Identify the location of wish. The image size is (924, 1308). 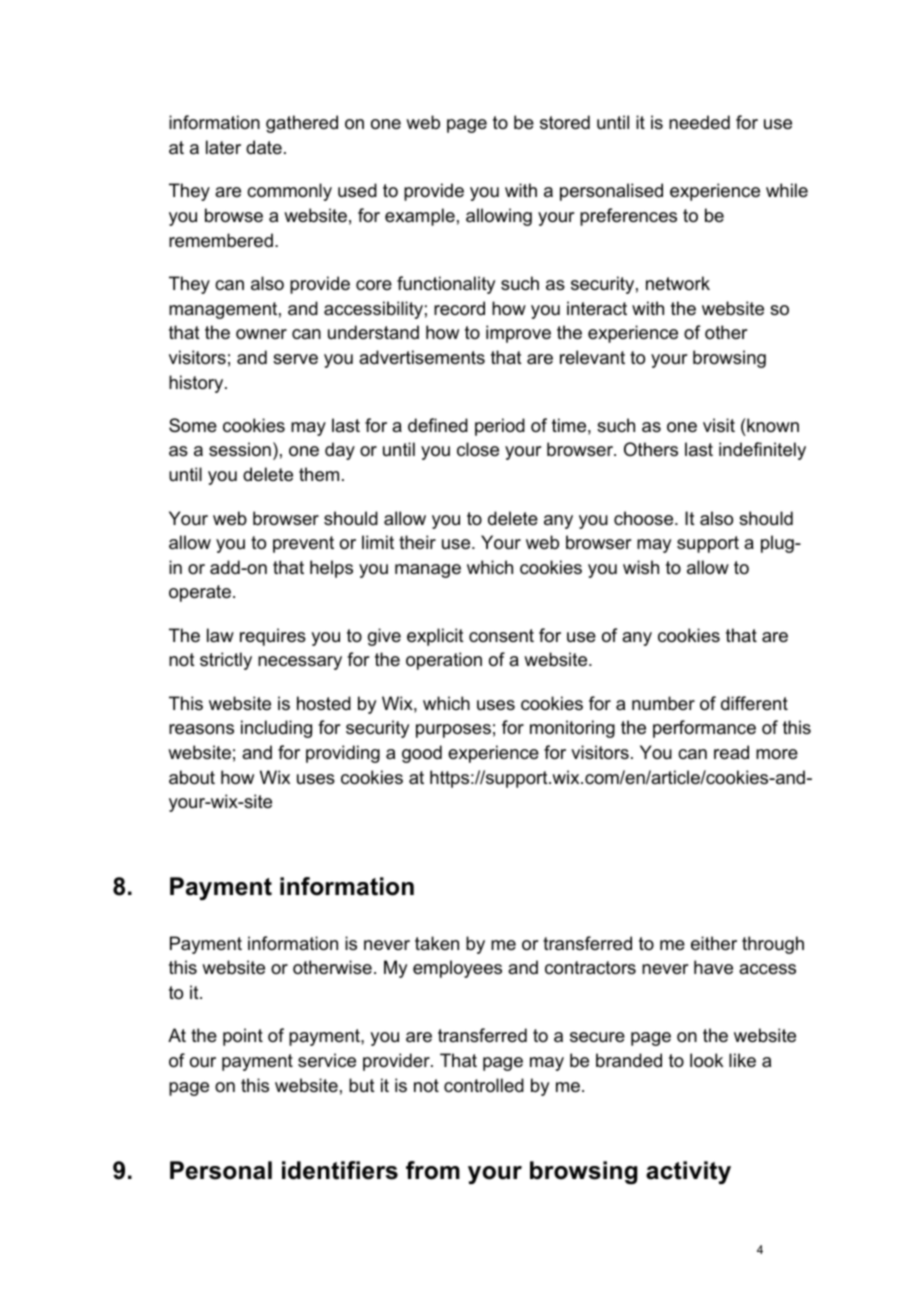
(641, 567).
